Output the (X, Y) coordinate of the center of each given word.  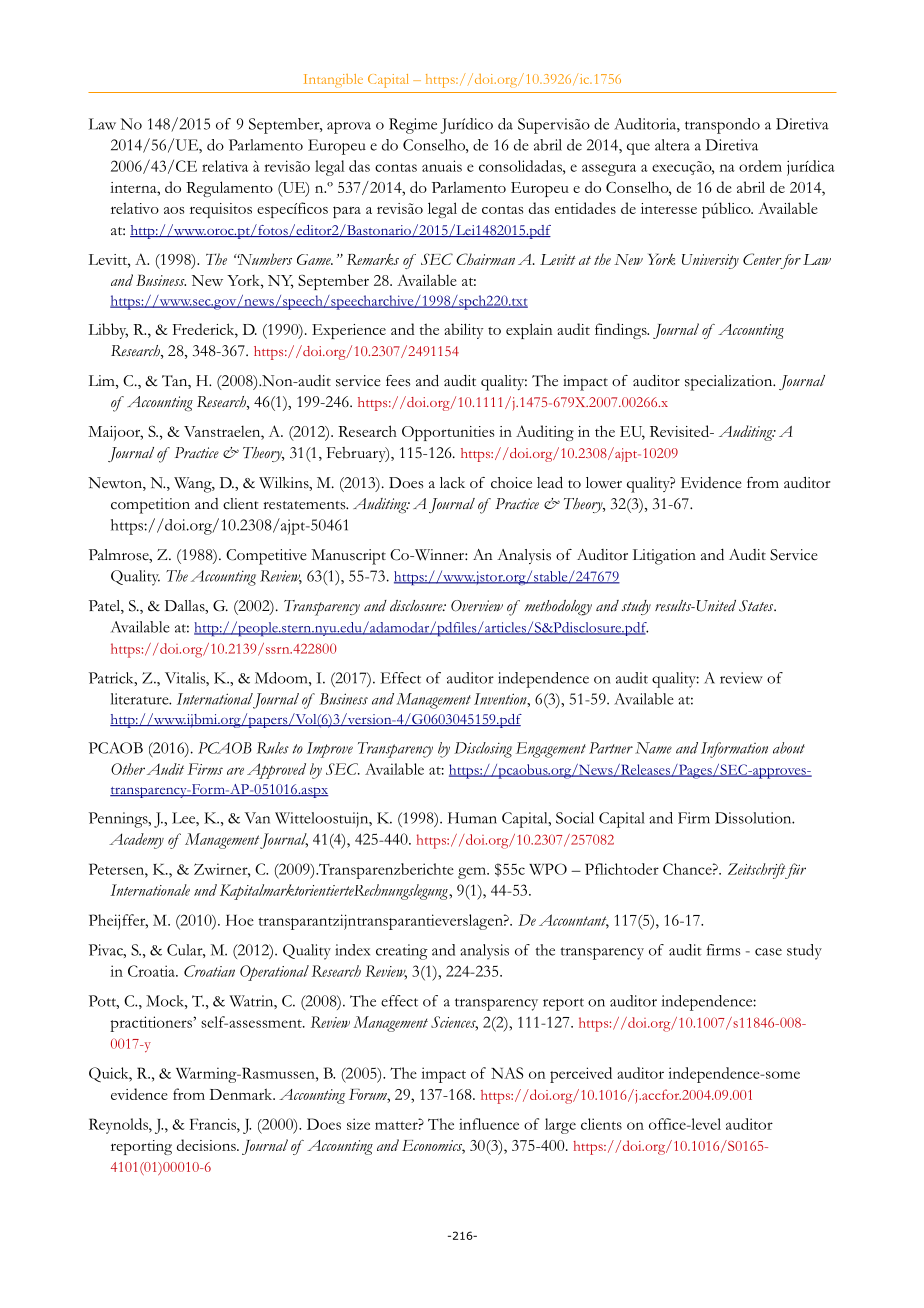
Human (472, 818)
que (638, 149)
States (757, 606)
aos (174, 210)
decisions (207, 1145)
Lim (103, 381)
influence (489, 1124)
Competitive (266, 557)
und (205, 890)
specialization (730, 383)
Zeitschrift (758, 871)
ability (464, 331)
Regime (413, 126)
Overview (477, 606)
